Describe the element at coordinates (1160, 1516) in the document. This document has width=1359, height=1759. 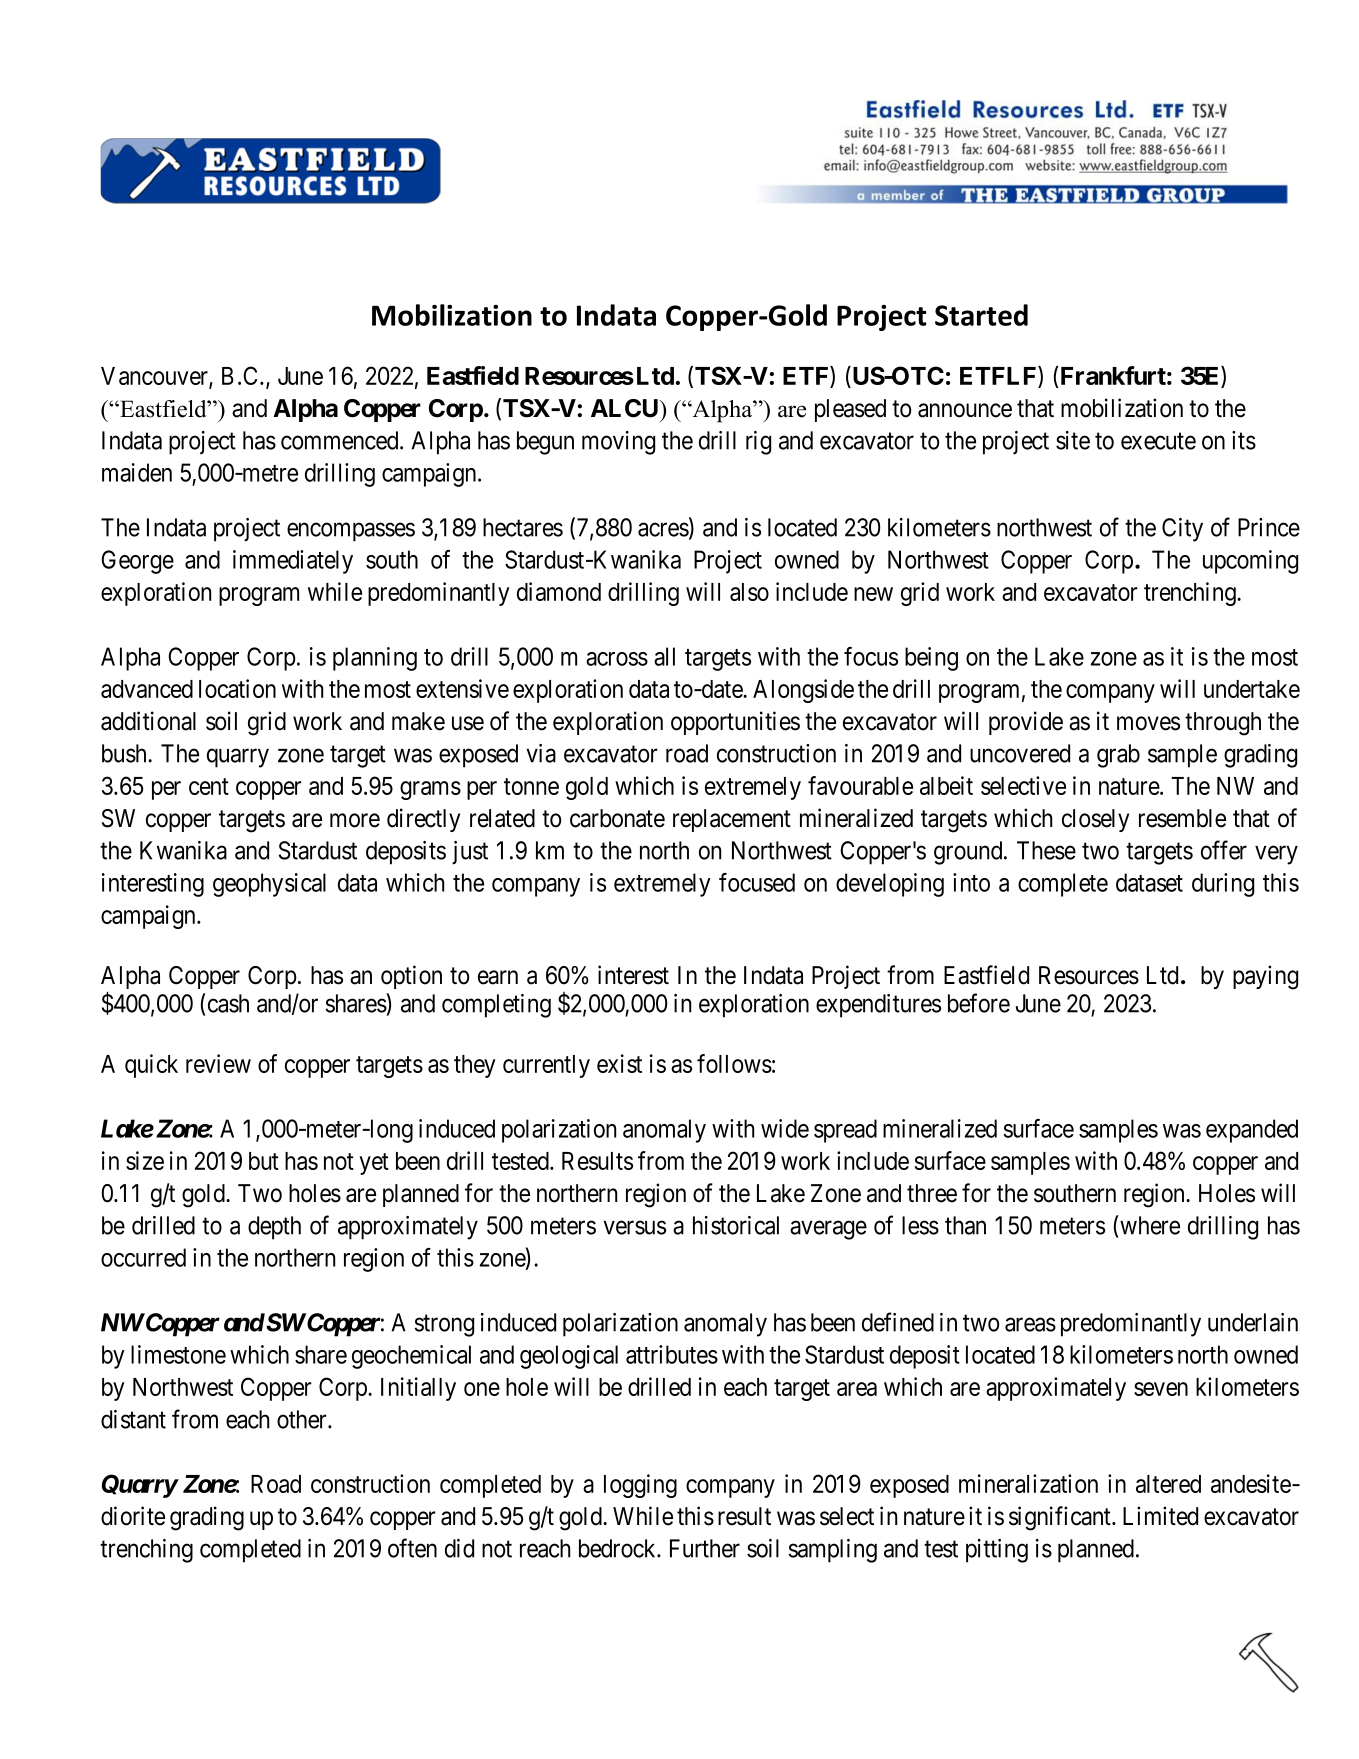
I see `Limited` at that location.
